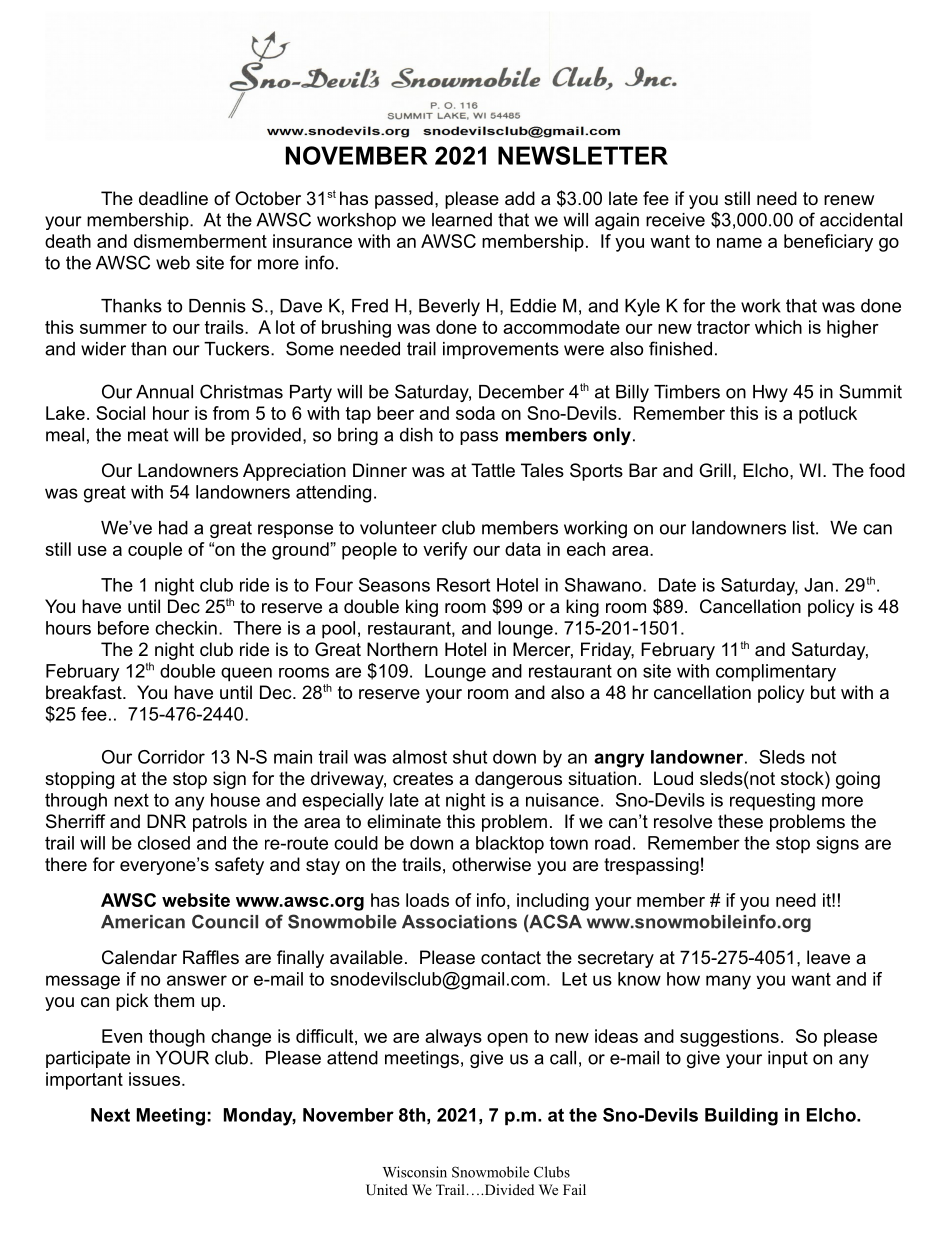  I want to click on potluck, so click(828, 415).
